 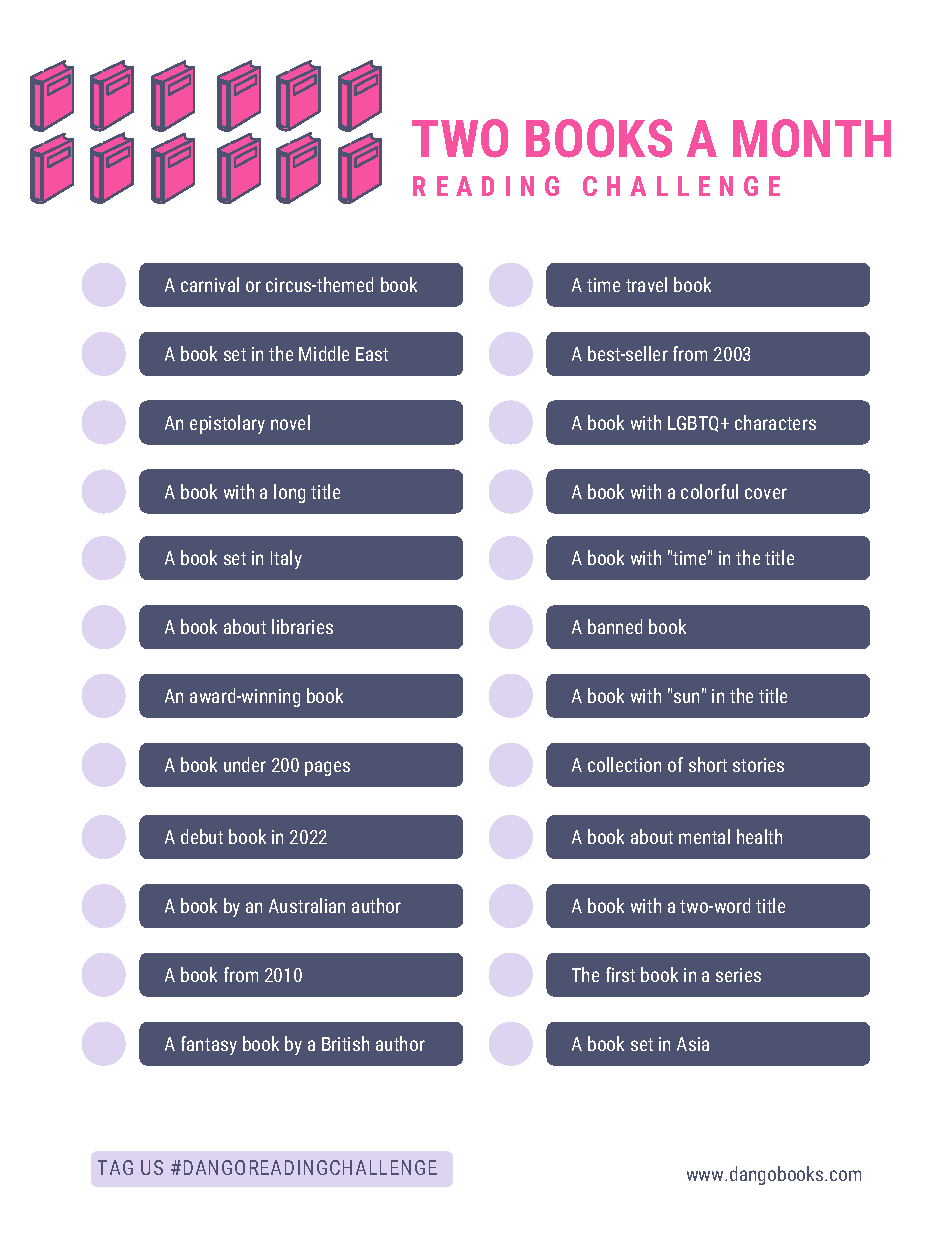 What do you see at coordinates (372, 354) in the image?
I see `East` at bounding box center [372, 354].
